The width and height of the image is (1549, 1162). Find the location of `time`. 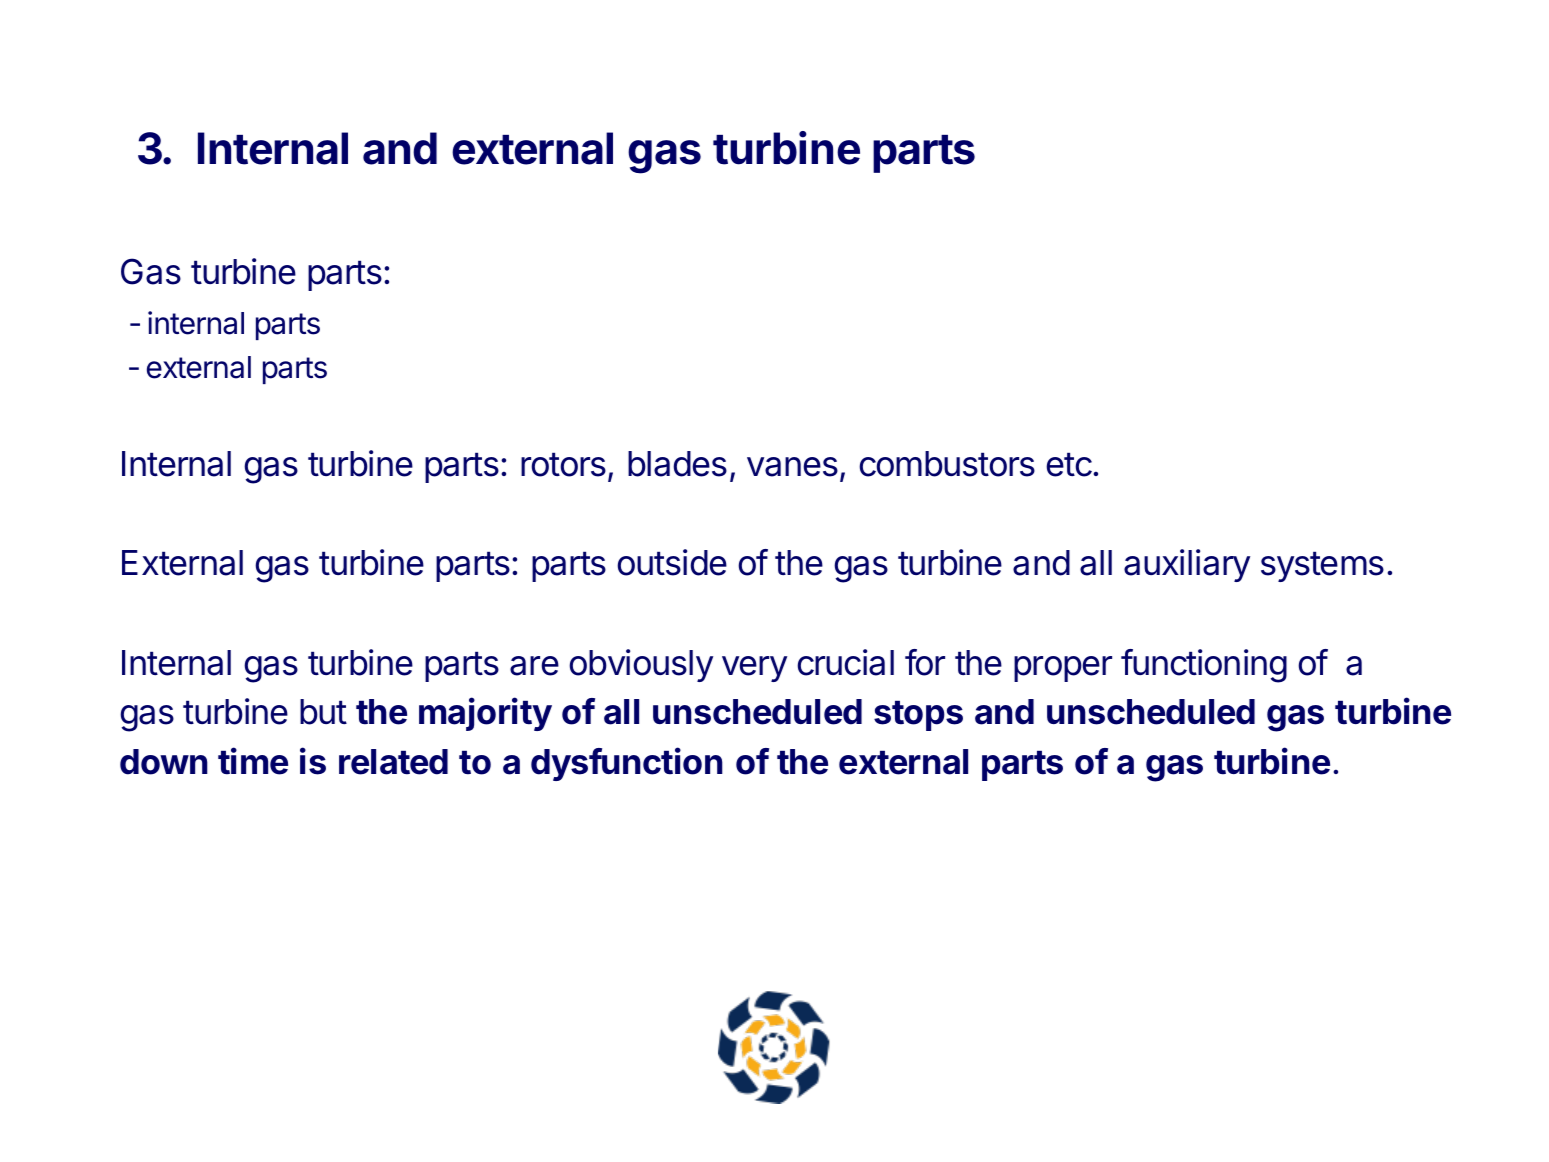

time is located at coordinates (253, 761).
